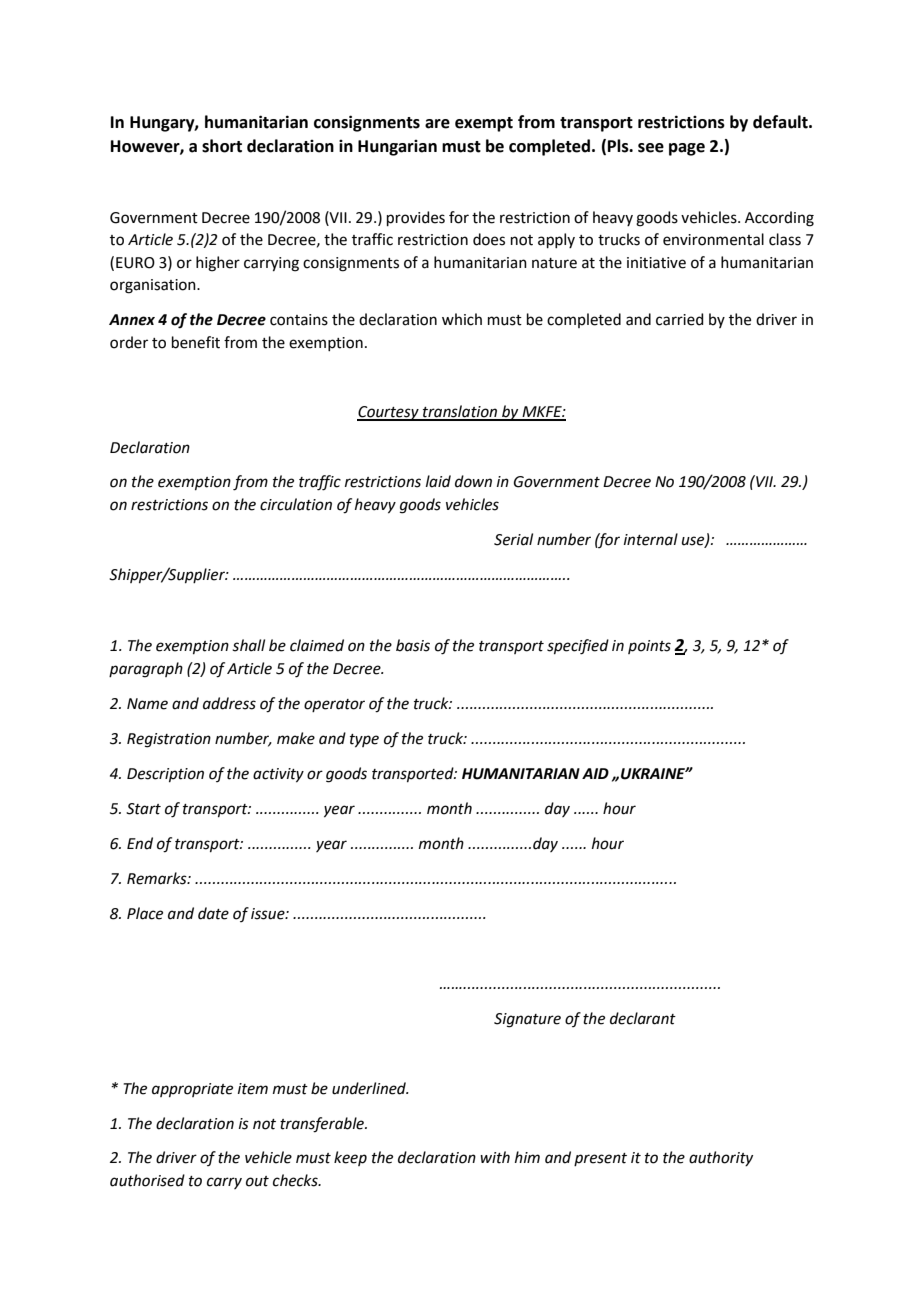  I want to click on out, so click(257, 1181).
